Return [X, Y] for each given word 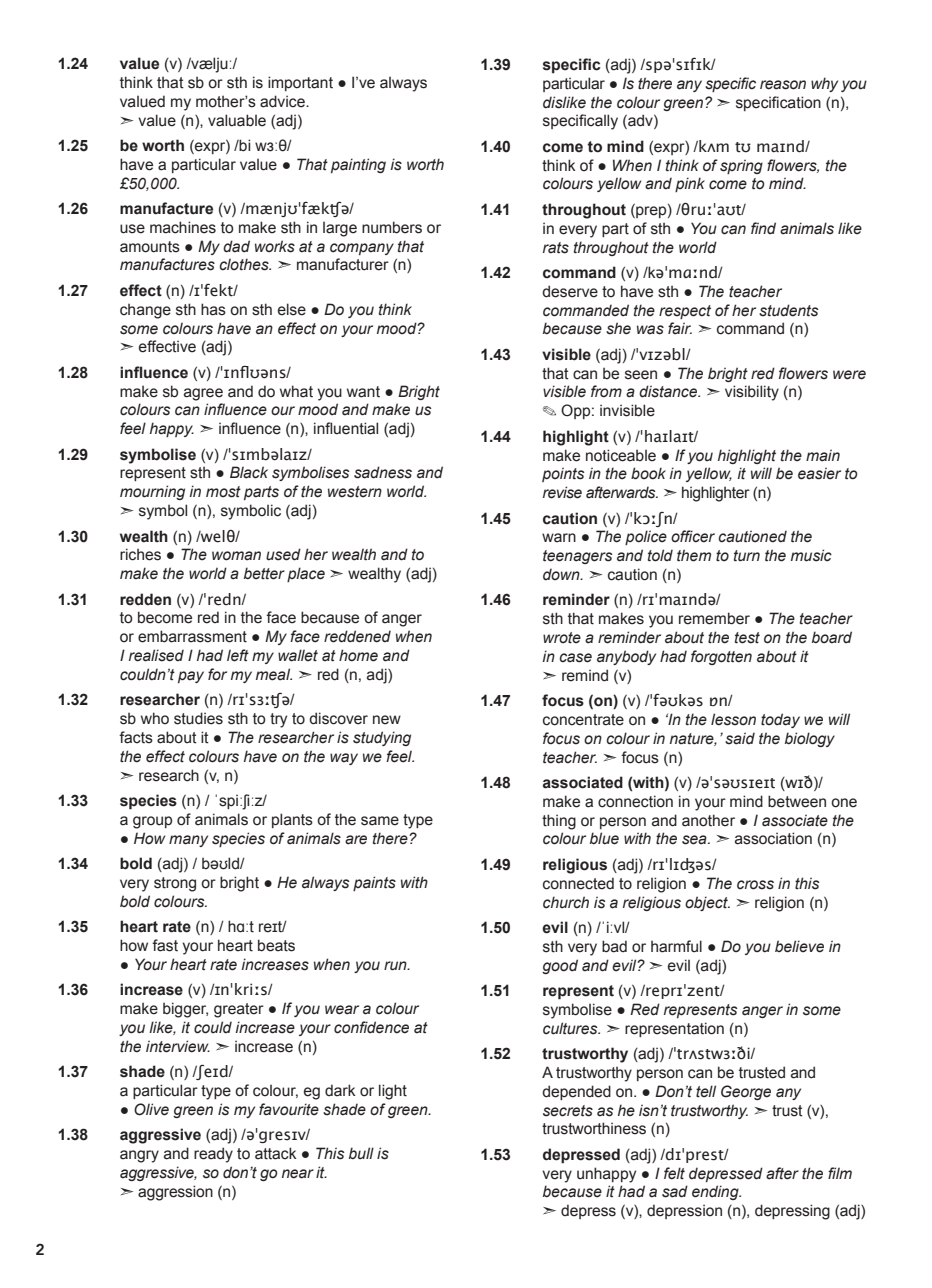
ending [716, 1192]
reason [783, 85]
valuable [237, 120]
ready [213, 1155]
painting [358, 165]
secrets [568, 1111]
